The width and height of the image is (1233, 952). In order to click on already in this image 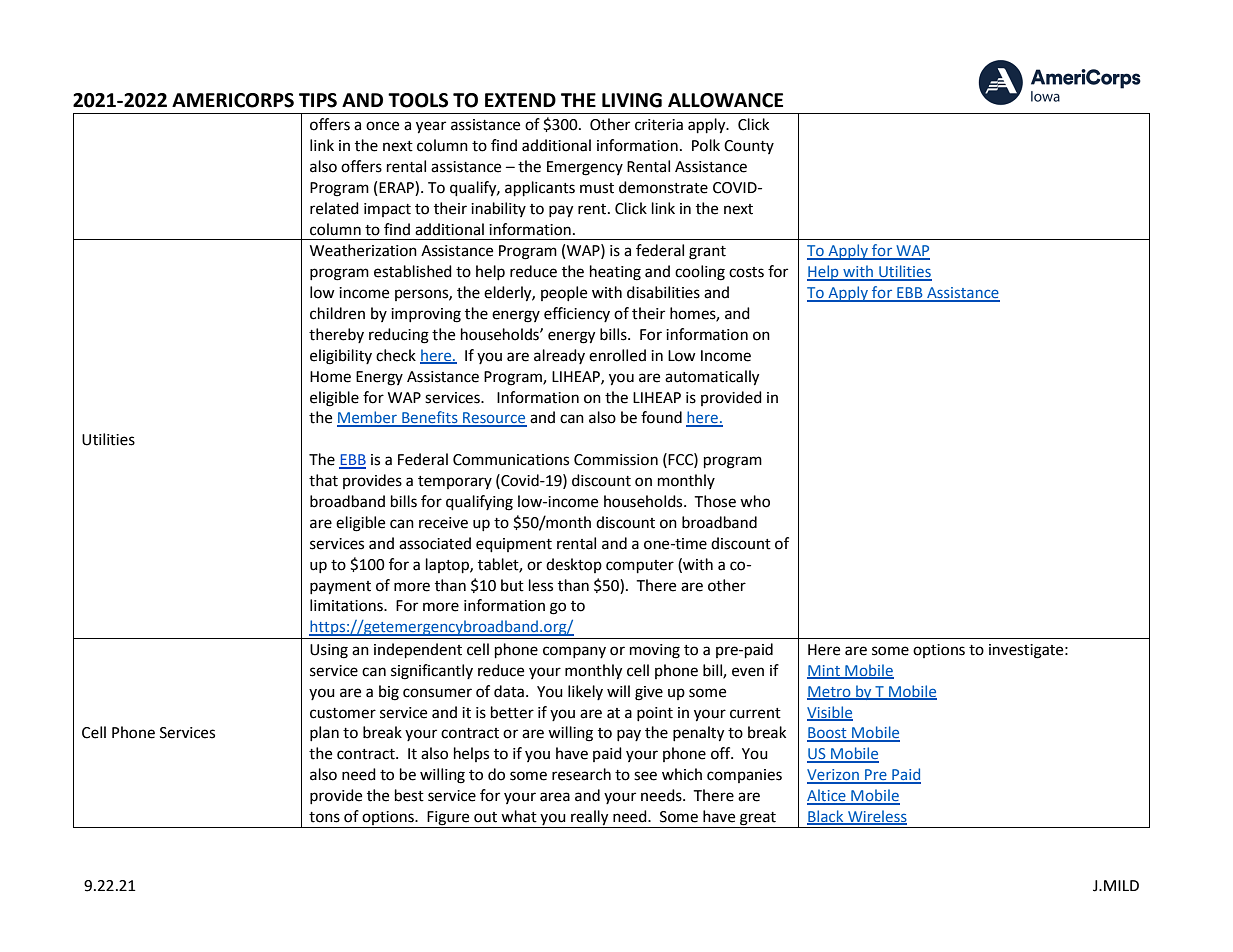, I will do `click(559, 356)`.
